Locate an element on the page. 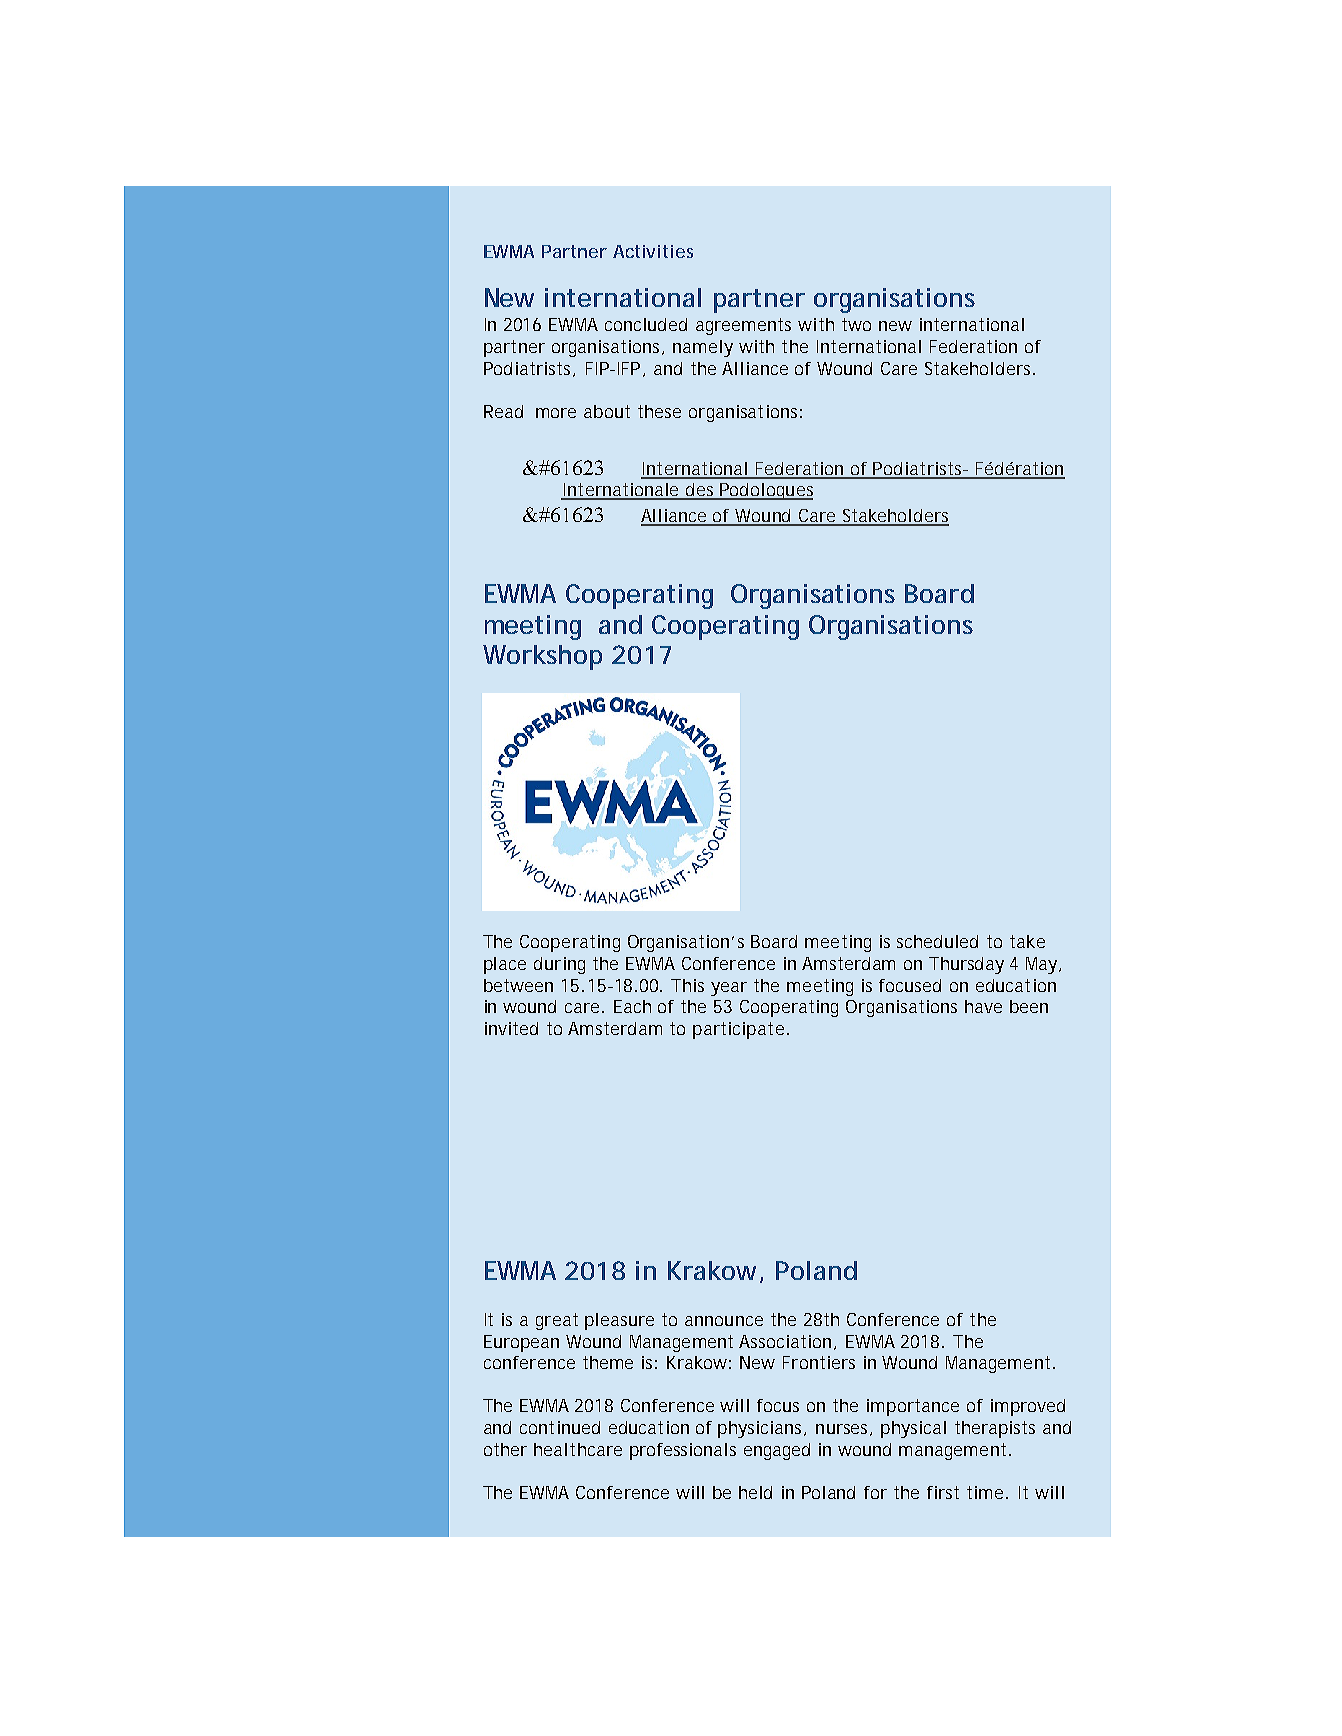  agreements is located at coordinates (743, 326).
